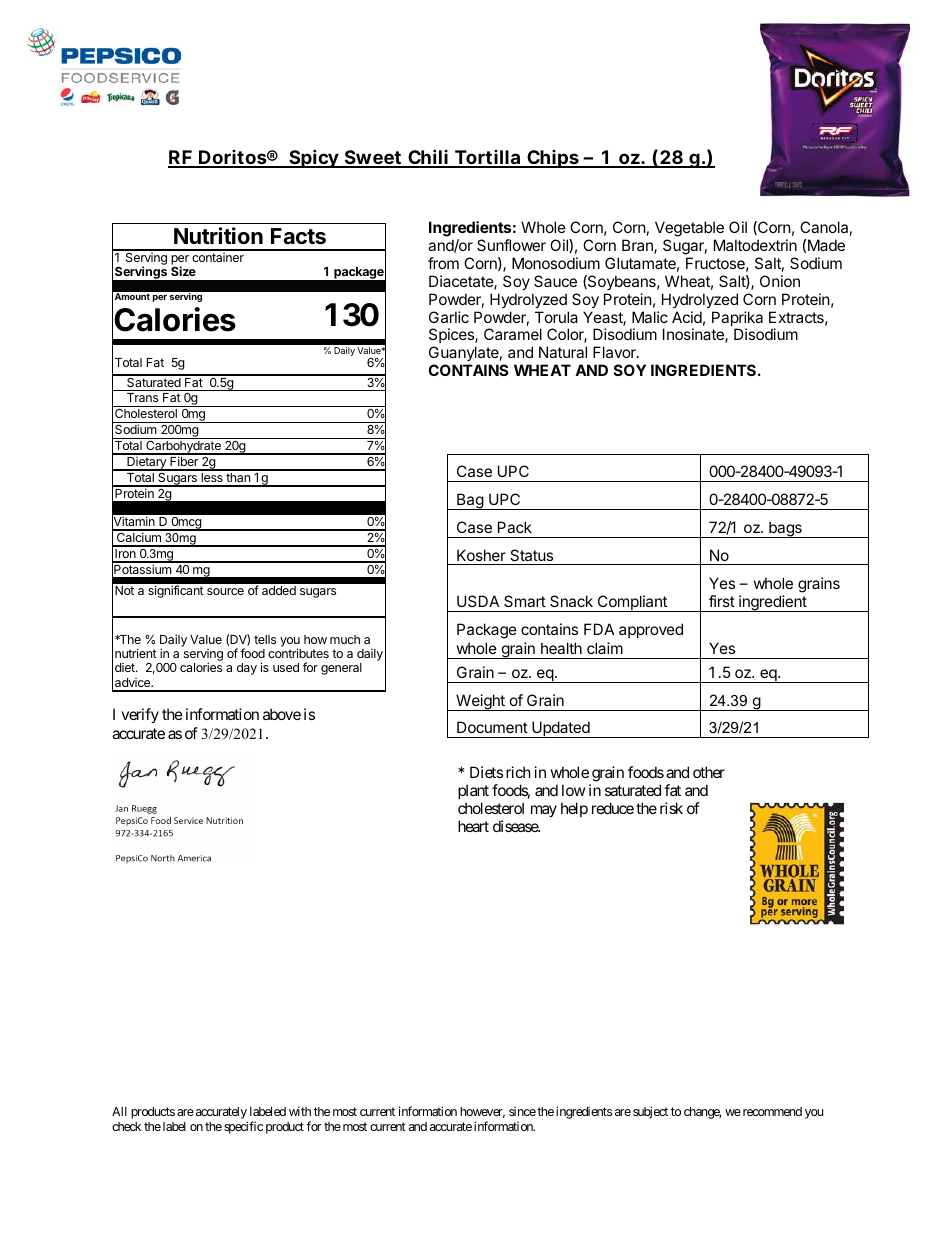 The height and width of the screenshot is (1233, 952). Describe the element at coordinates (689, 229) in the screenshot. I see `Vegetable` at that location.
